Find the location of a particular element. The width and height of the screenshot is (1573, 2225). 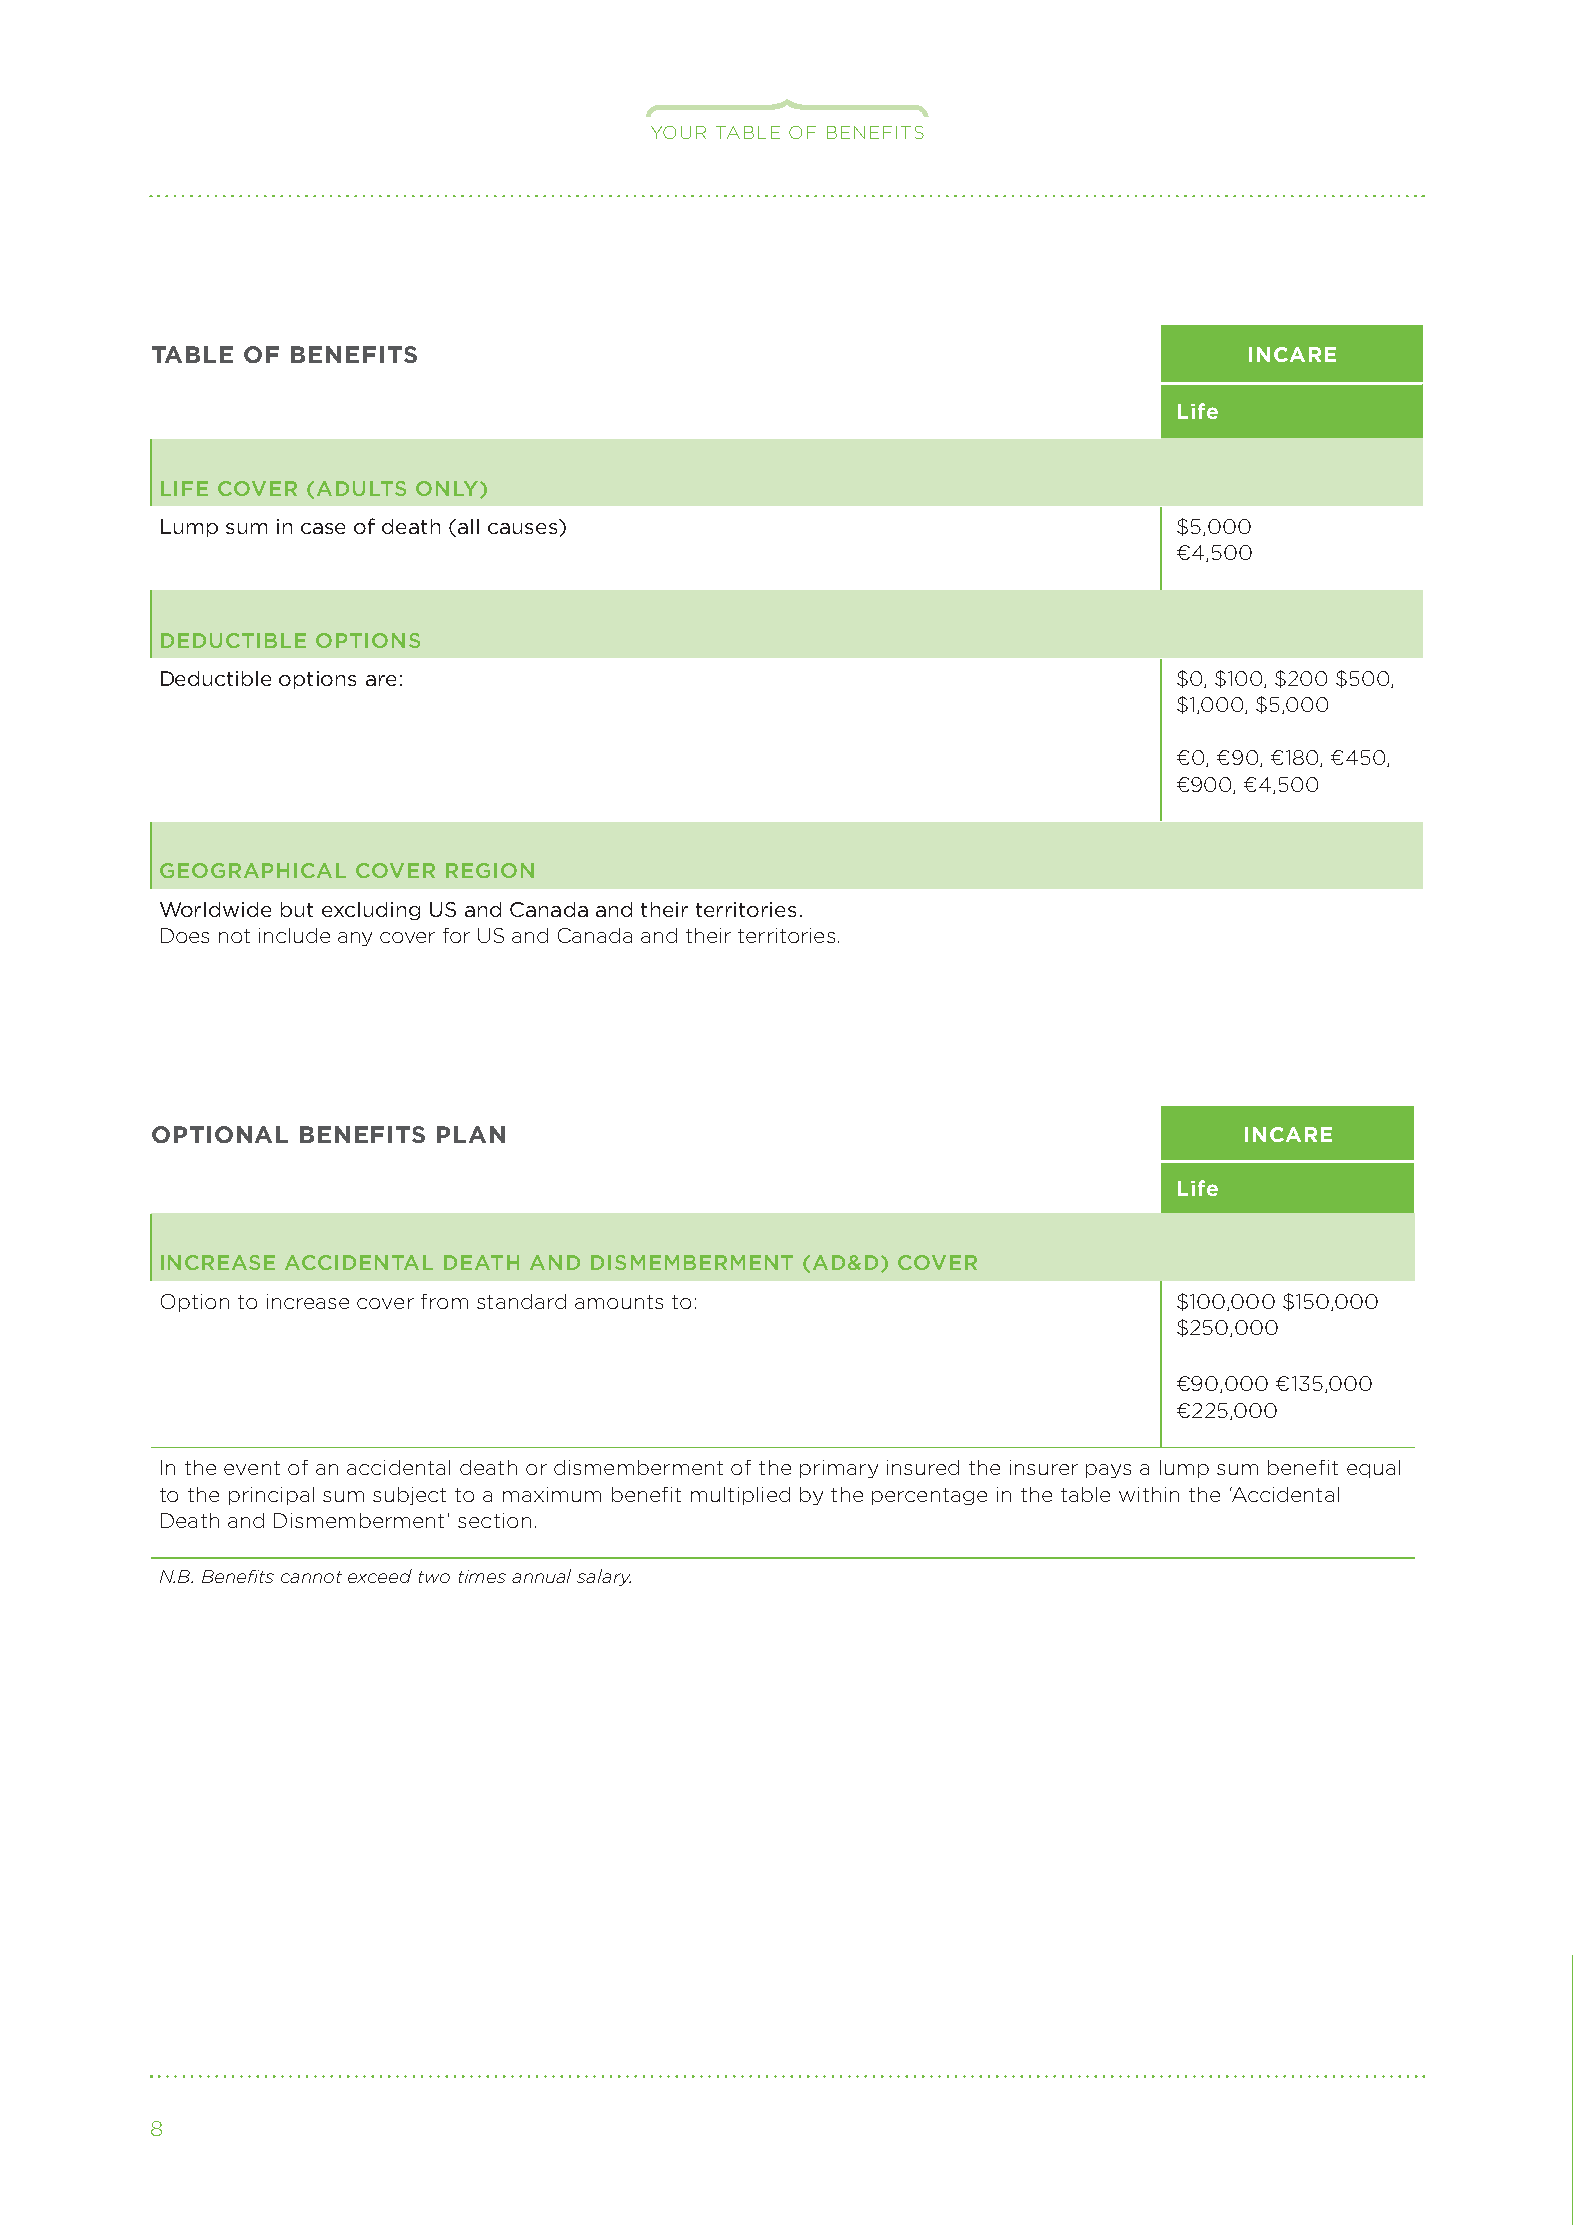

YOUR is located at coordinates (678, 132).
